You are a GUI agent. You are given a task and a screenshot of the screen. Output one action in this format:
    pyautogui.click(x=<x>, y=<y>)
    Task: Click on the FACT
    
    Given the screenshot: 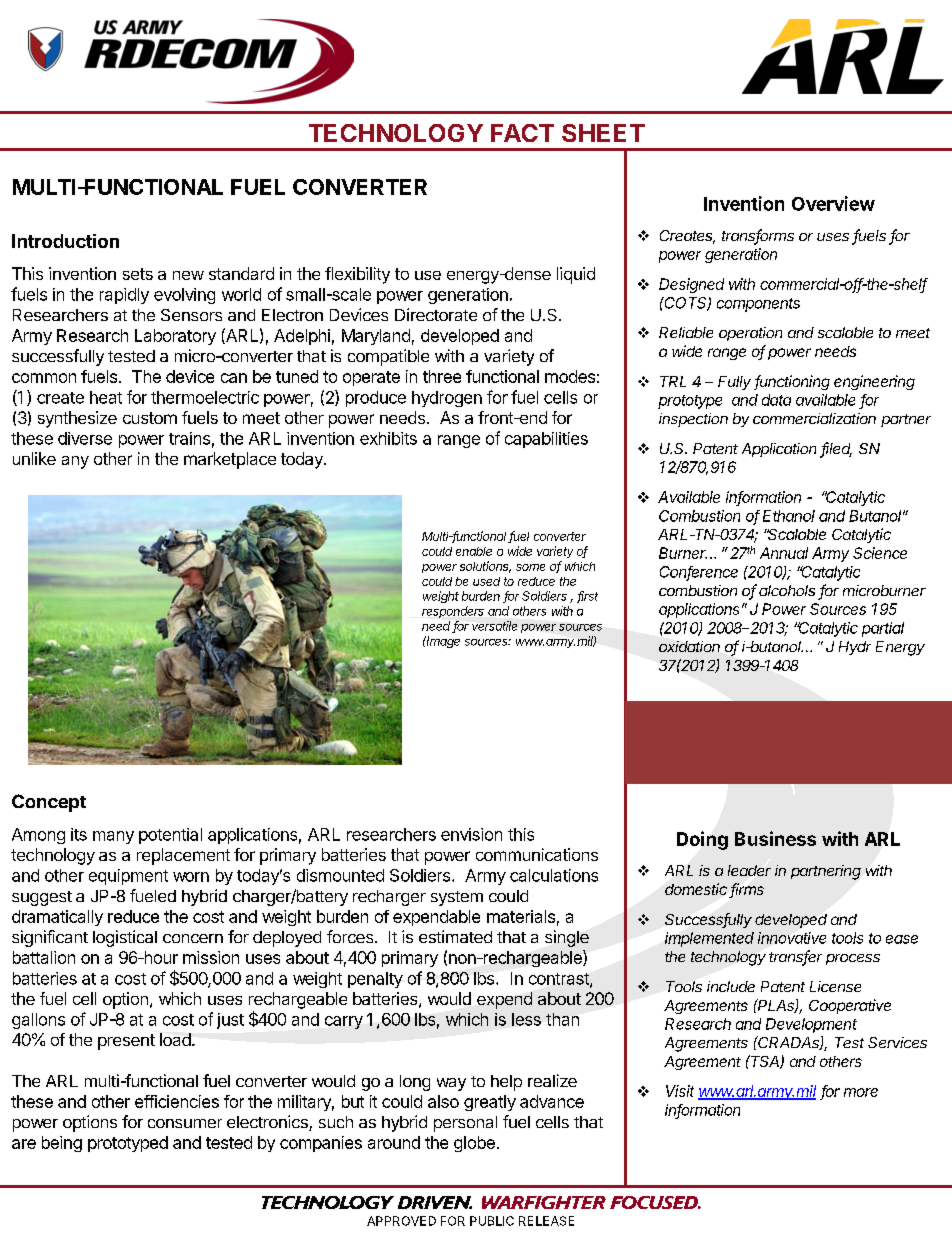 What is the action you would take?
    pyautogui.click(x=522, y=133)
